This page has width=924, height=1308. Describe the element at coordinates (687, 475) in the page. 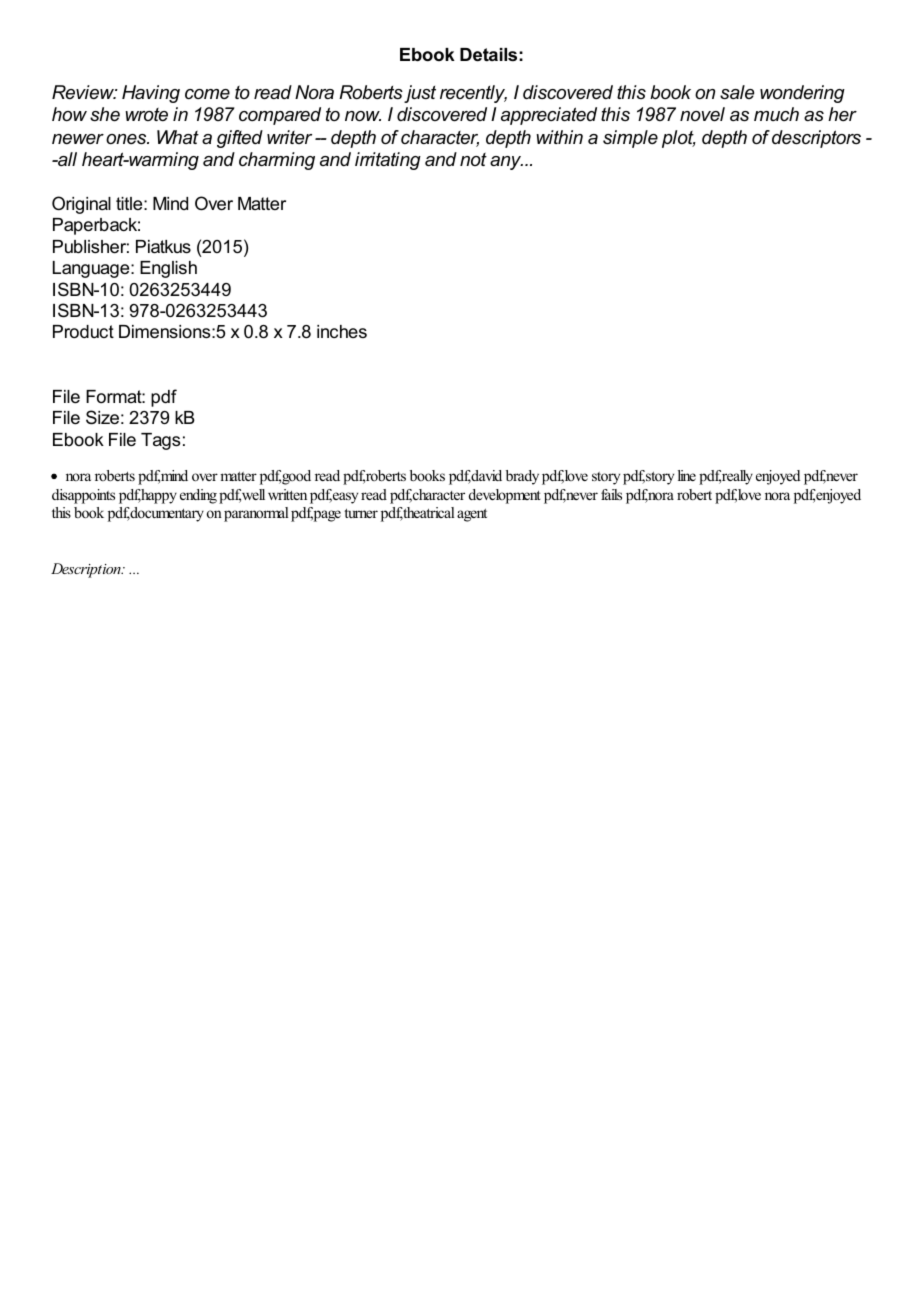

I see `line` at that location.
